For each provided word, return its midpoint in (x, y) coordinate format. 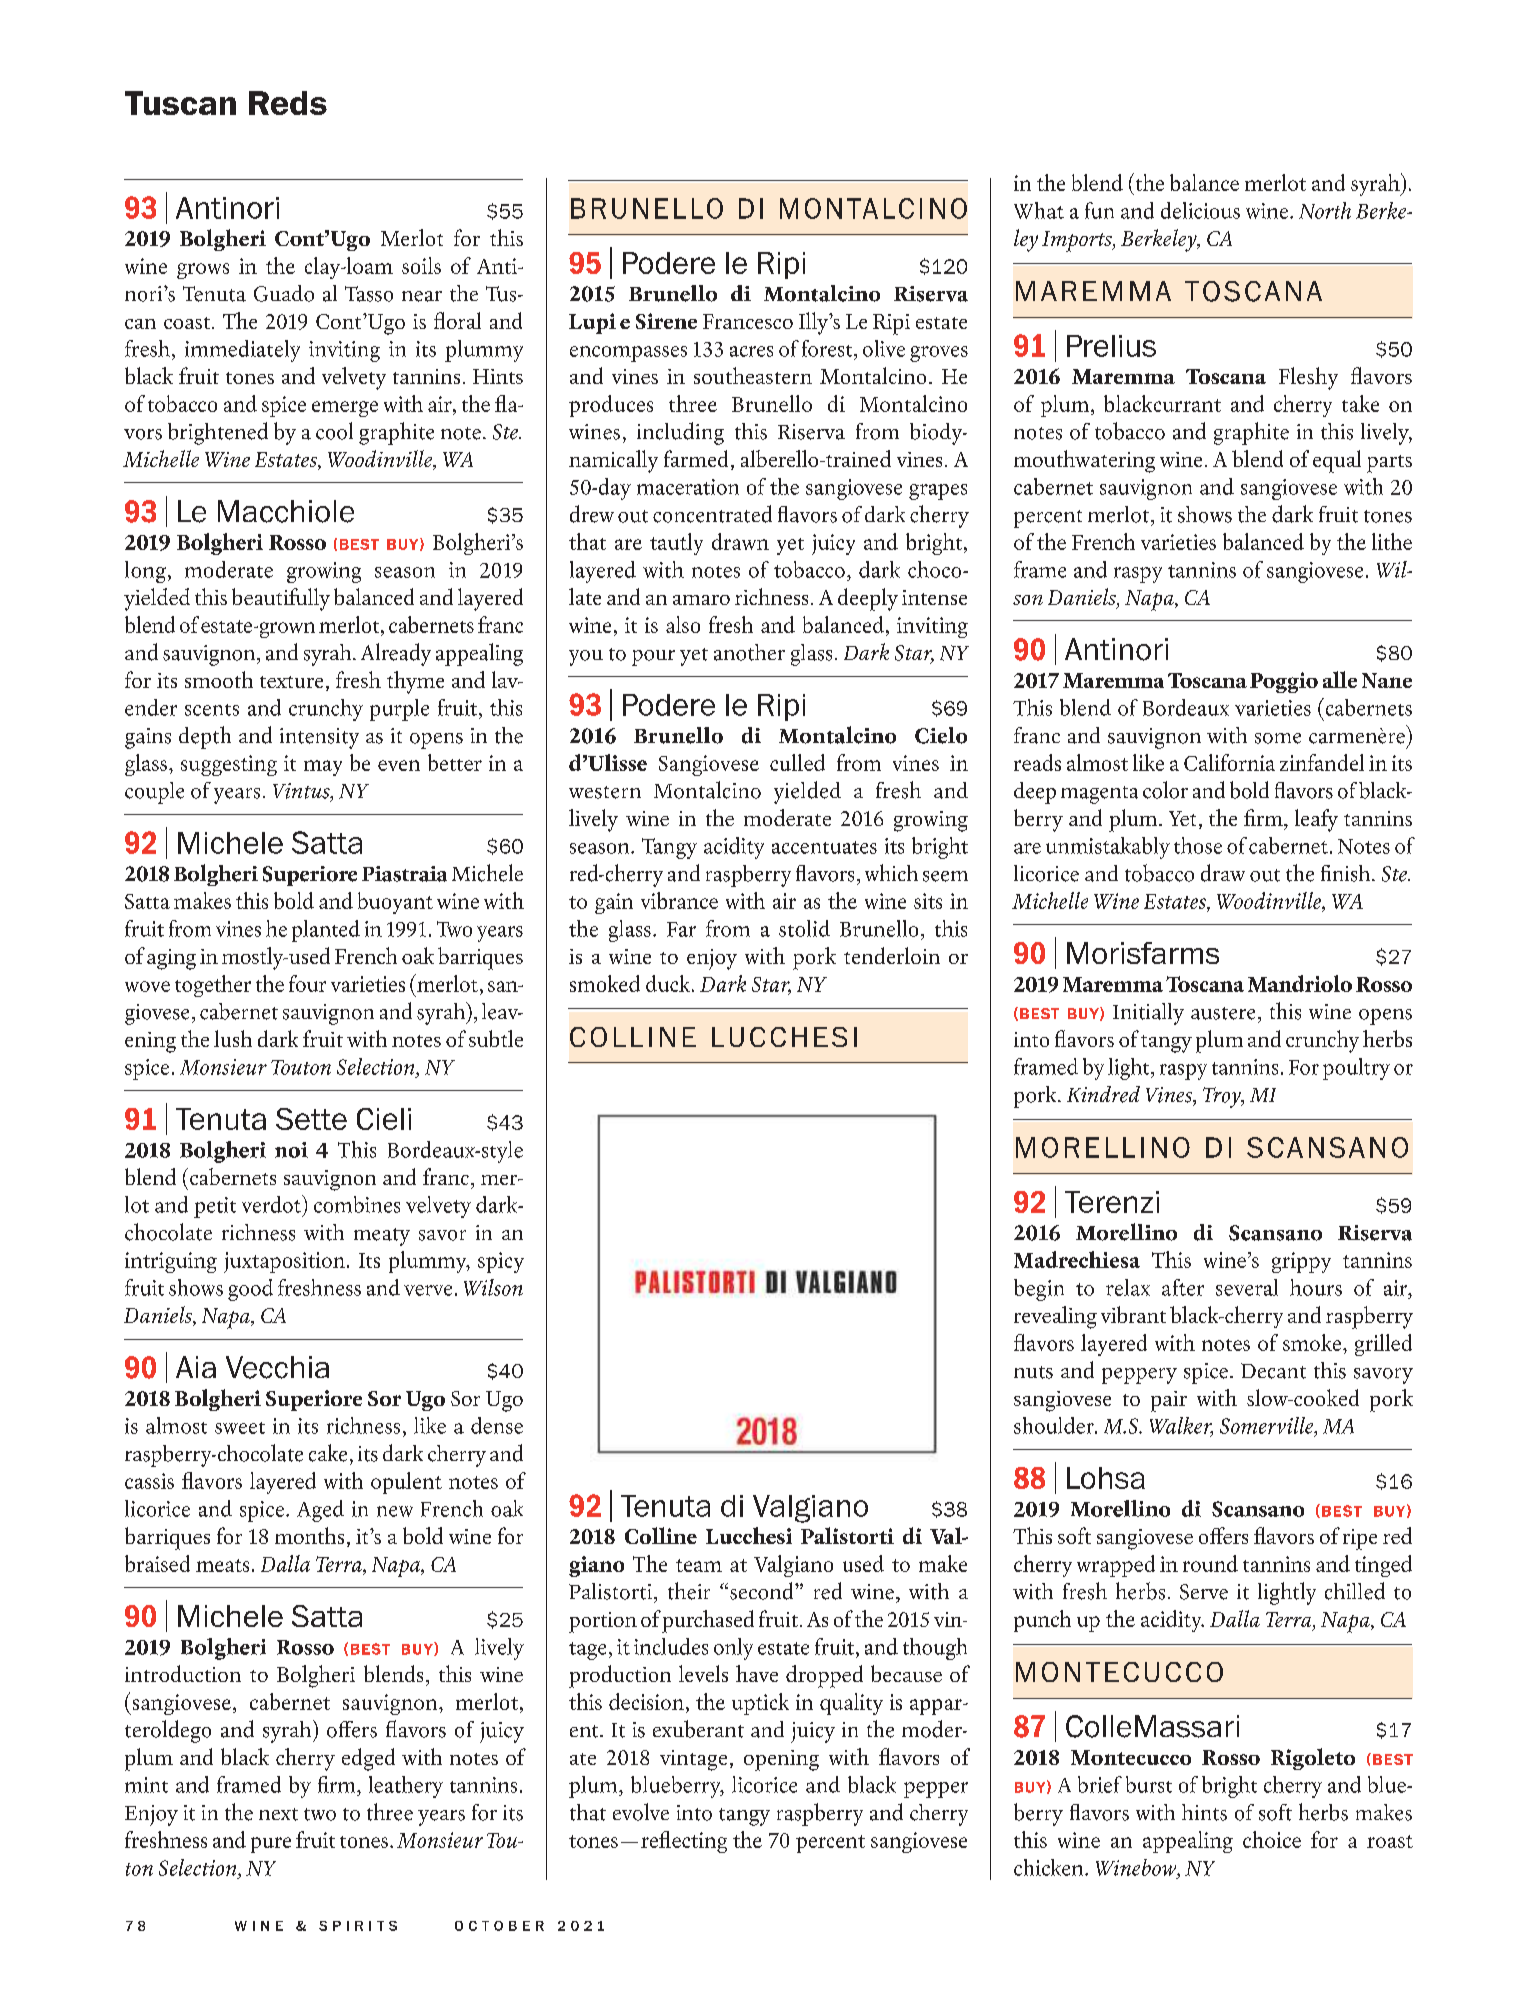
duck (669, 983)
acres (751, 351)
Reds (288, 103)
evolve (641, 1812)
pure (271, 1845)
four (307, 983)
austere (1223, 1013)
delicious (1200, 210)
